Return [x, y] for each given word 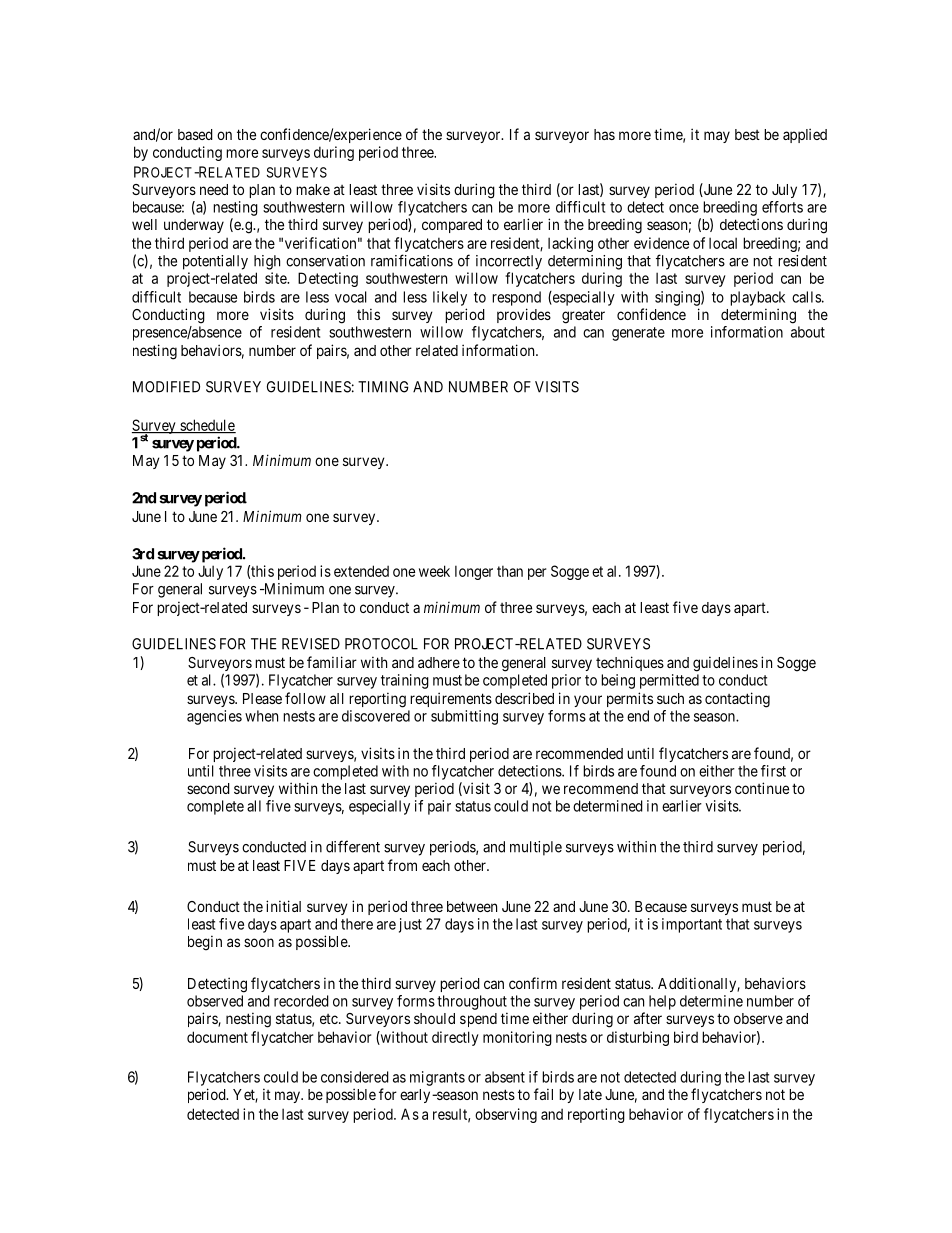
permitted [669, 681]
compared [452, 226]
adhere [439, 662]
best [747, 134]
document [217, 1037]
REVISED [311, 644]
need [214, 189]
